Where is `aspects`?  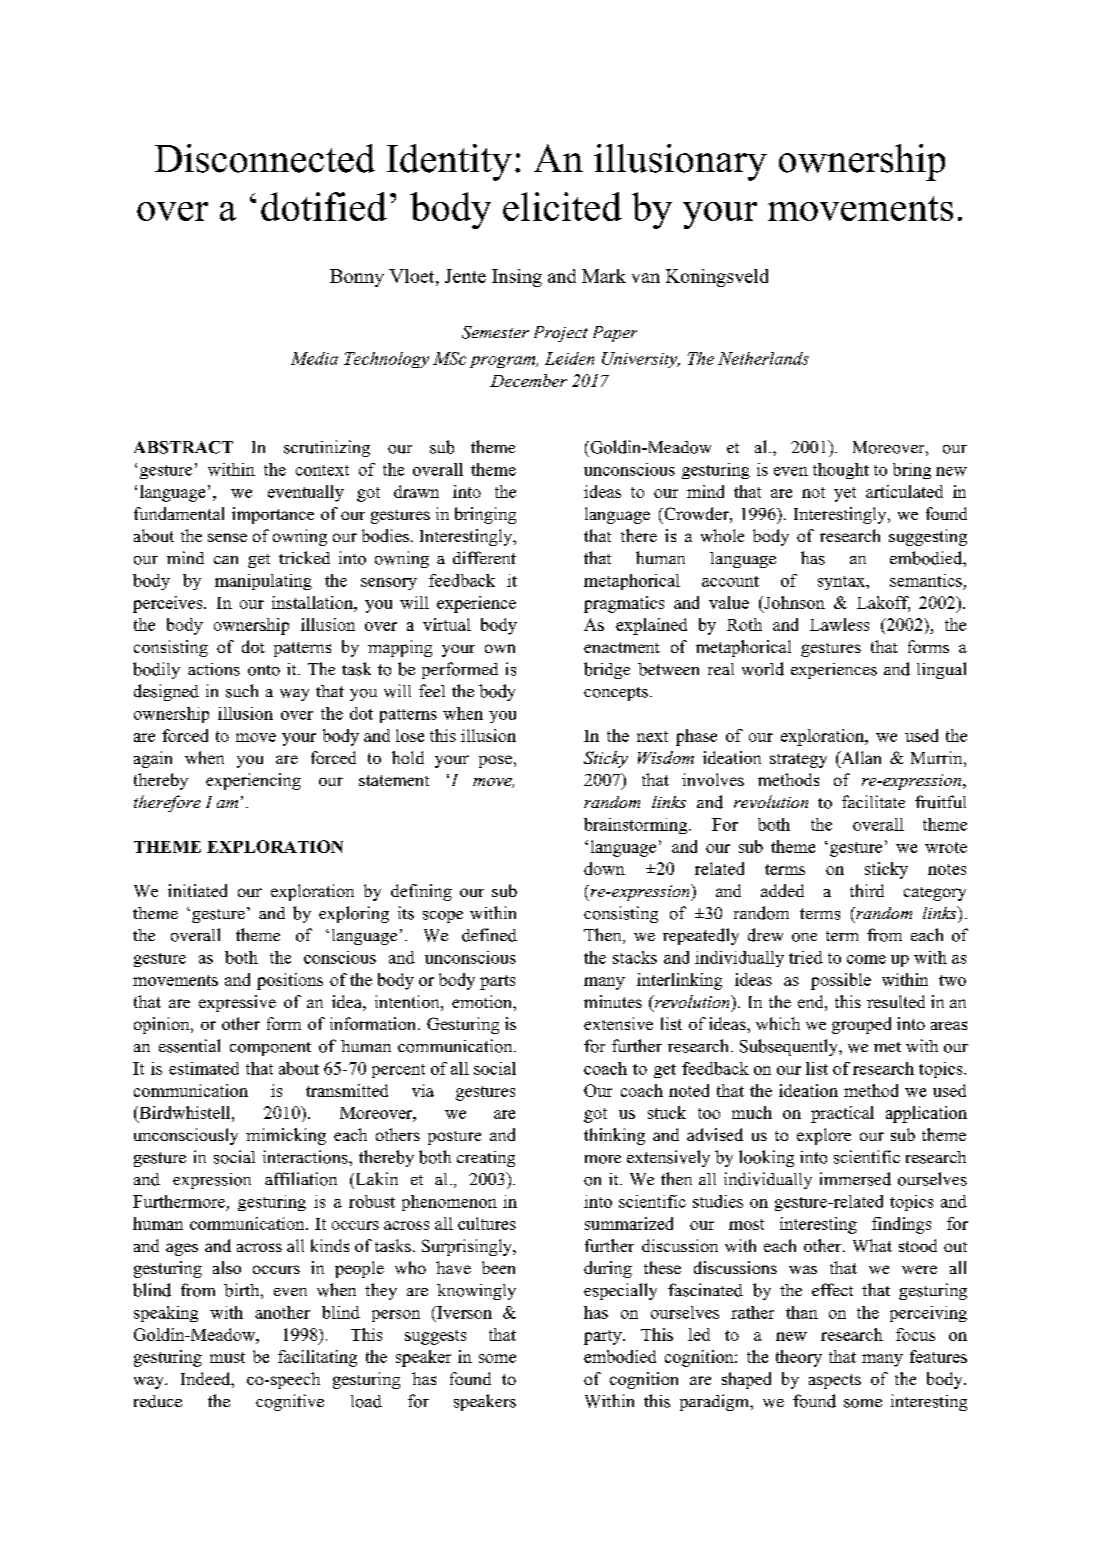 aspects is located at coordinates (835, 1381).
